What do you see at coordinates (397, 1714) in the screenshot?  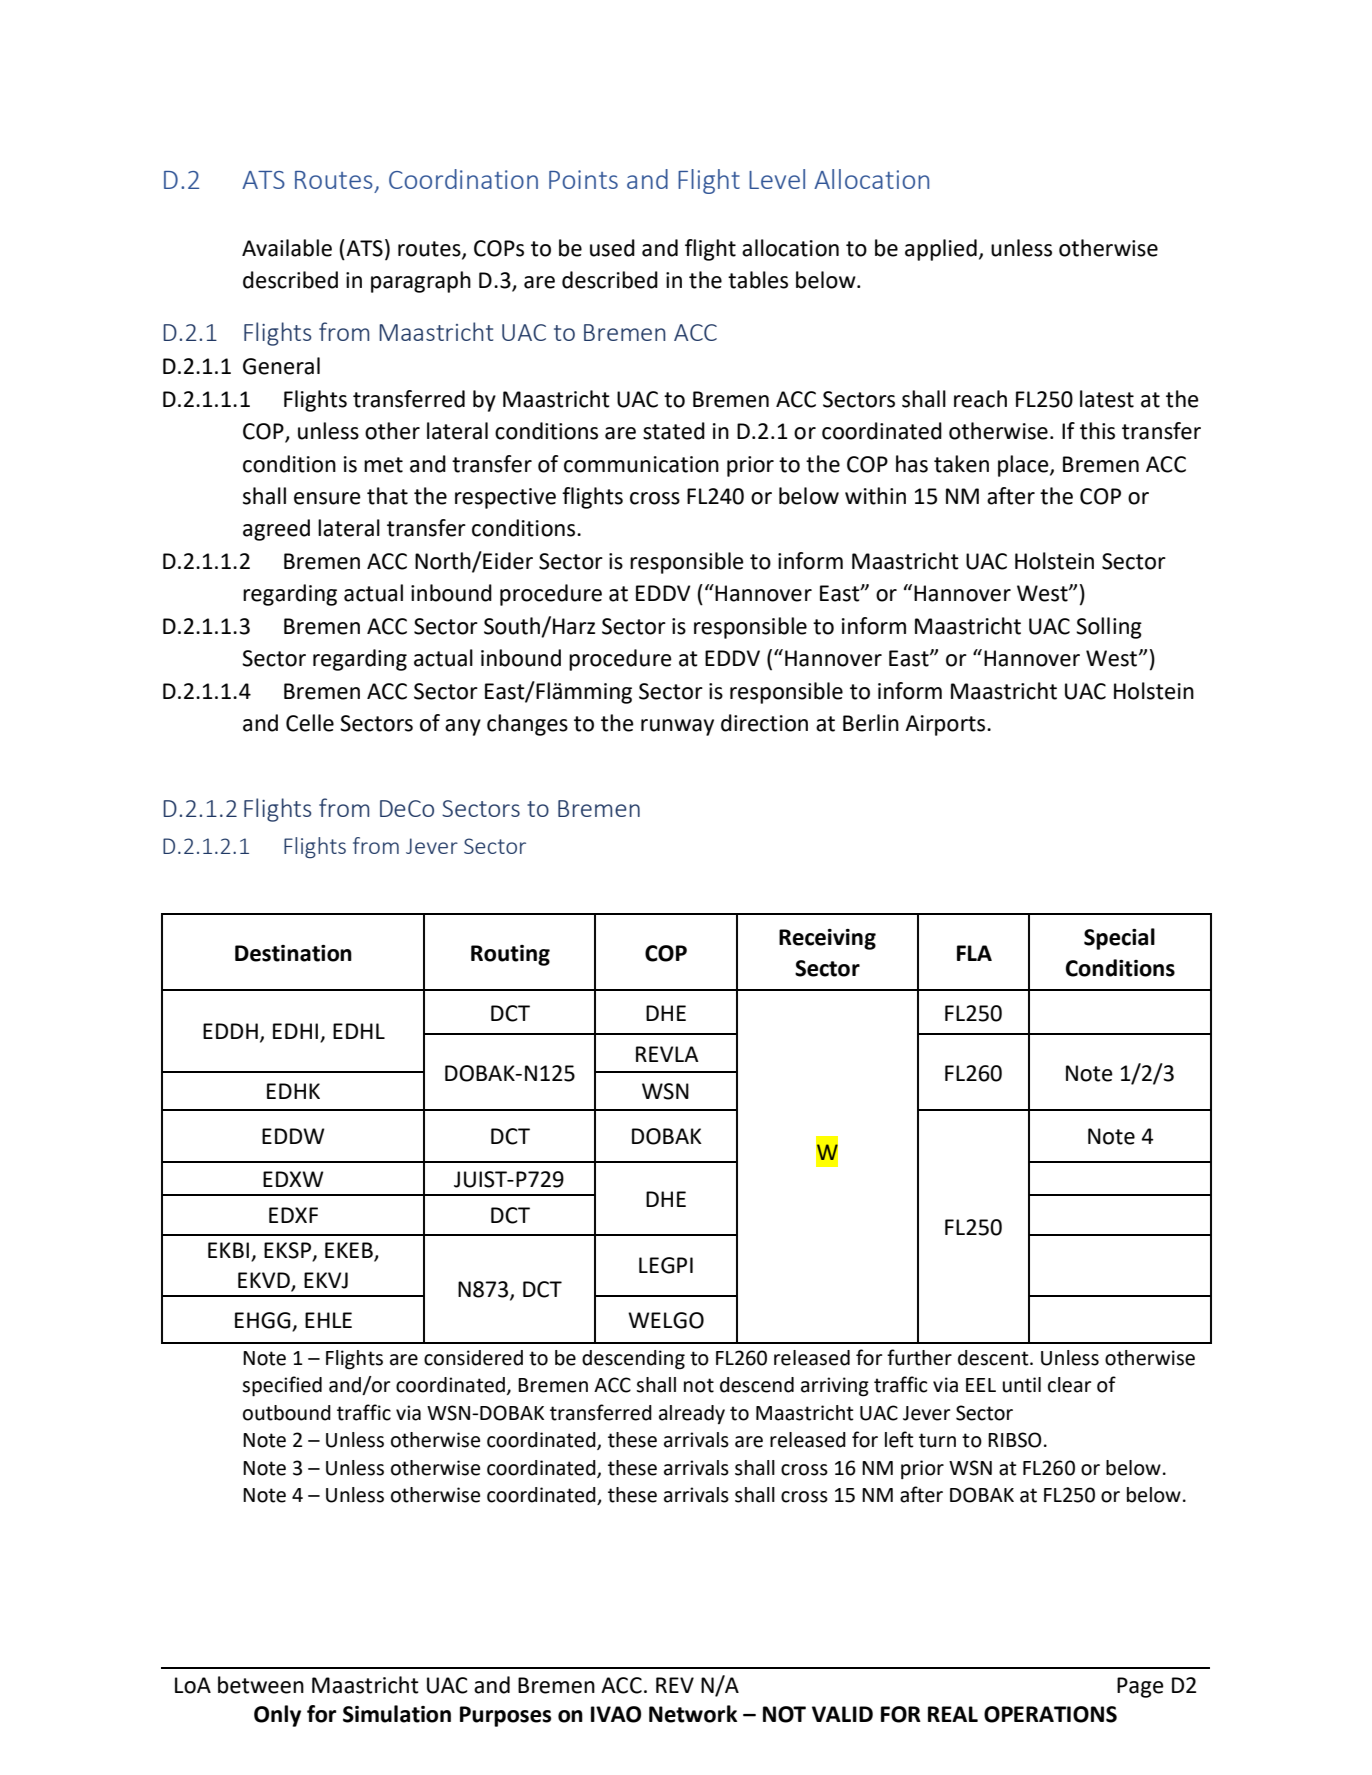 I see `Simulation` at bounding box center [397, 1714].
